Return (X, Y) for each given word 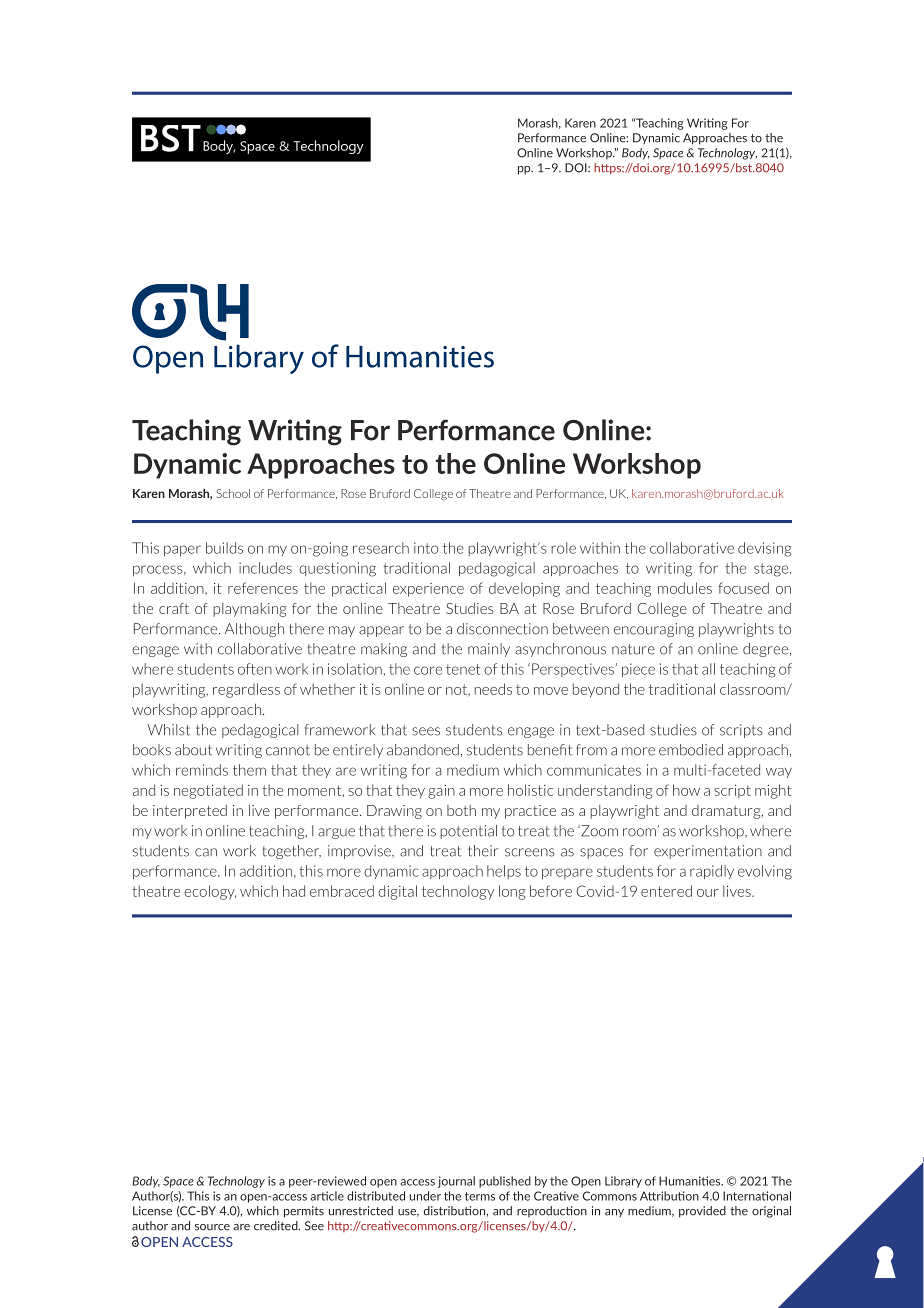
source (212, 1227)
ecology (210, 892)
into (426, 548)
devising (764, 549)
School (233, 493)
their (483, 851)
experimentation (708, 852)
